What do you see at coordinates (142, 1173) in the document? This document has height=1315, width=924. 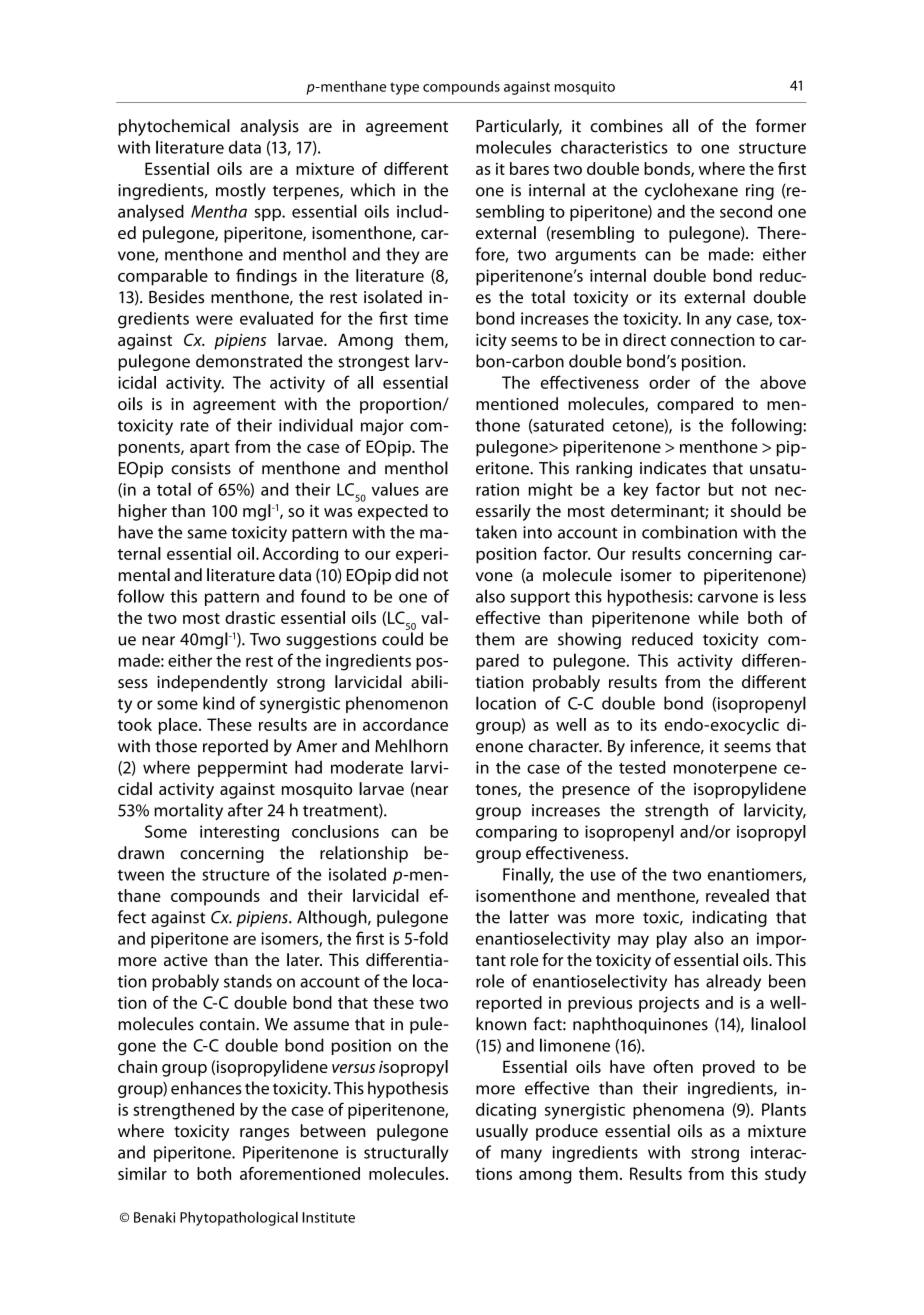 I see `similar` at bounding box center [142, 1173].
